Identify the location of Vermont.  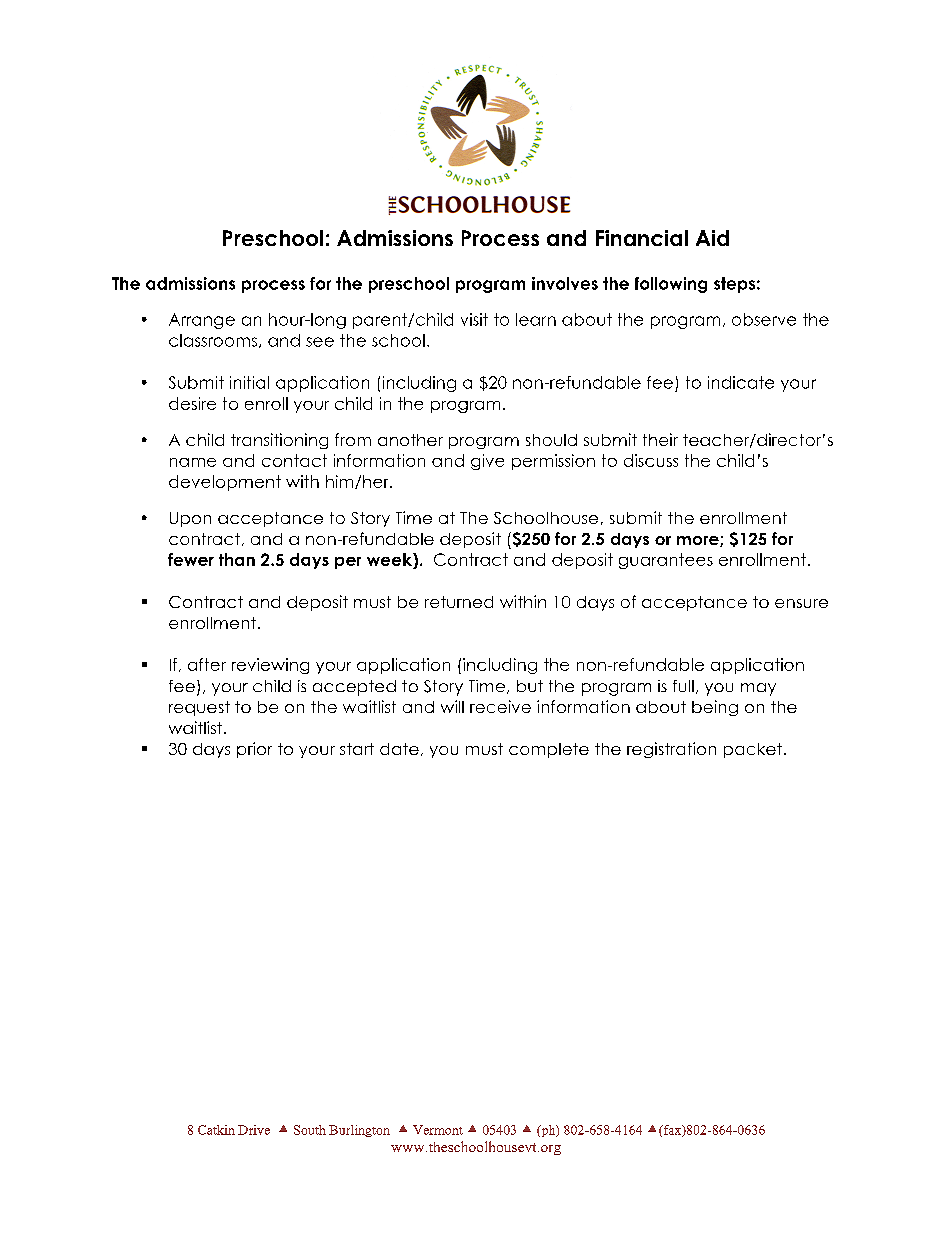
(438, 1130).
